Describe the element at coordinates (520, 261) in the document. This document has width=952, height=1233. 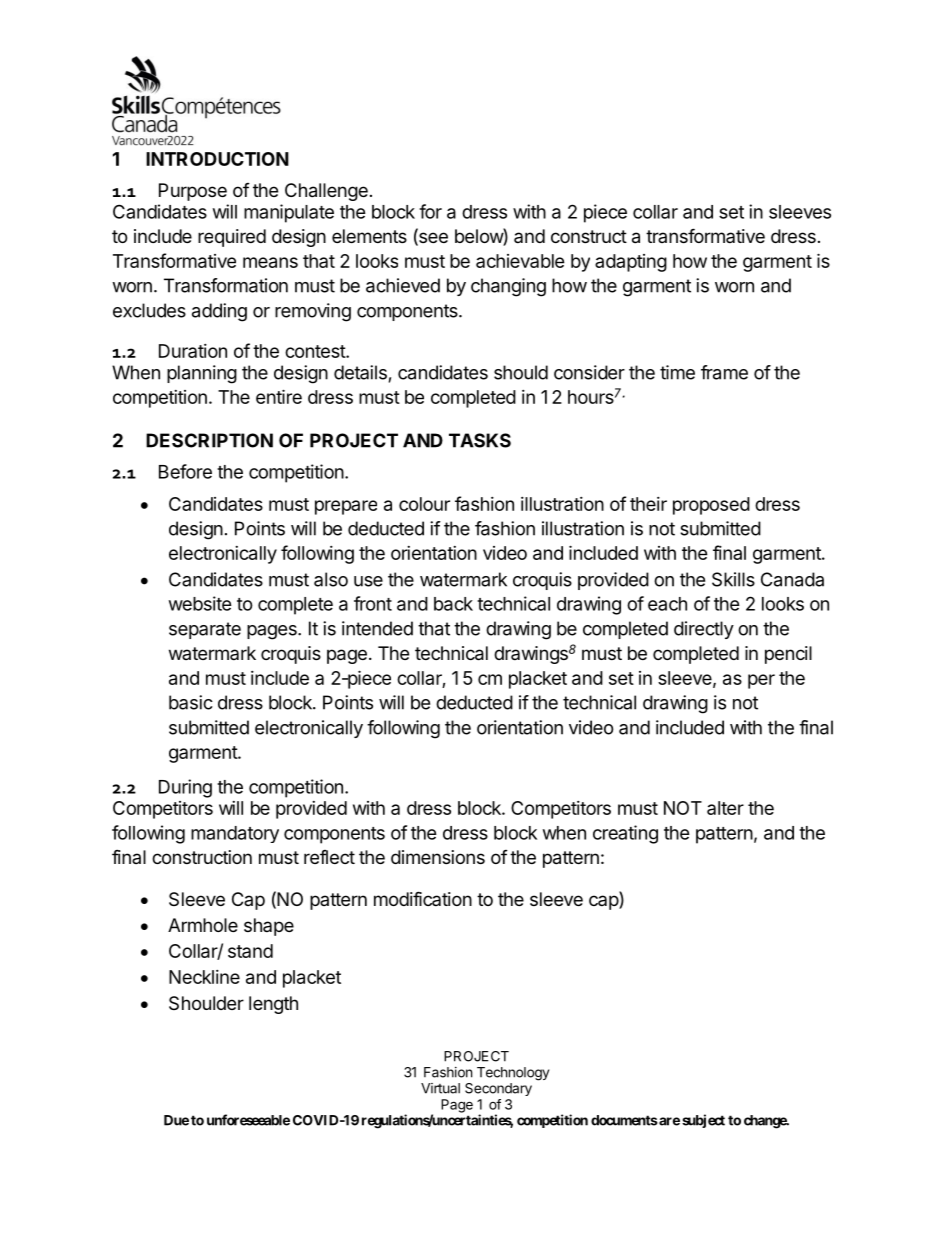
I see `achievable` at that location.
